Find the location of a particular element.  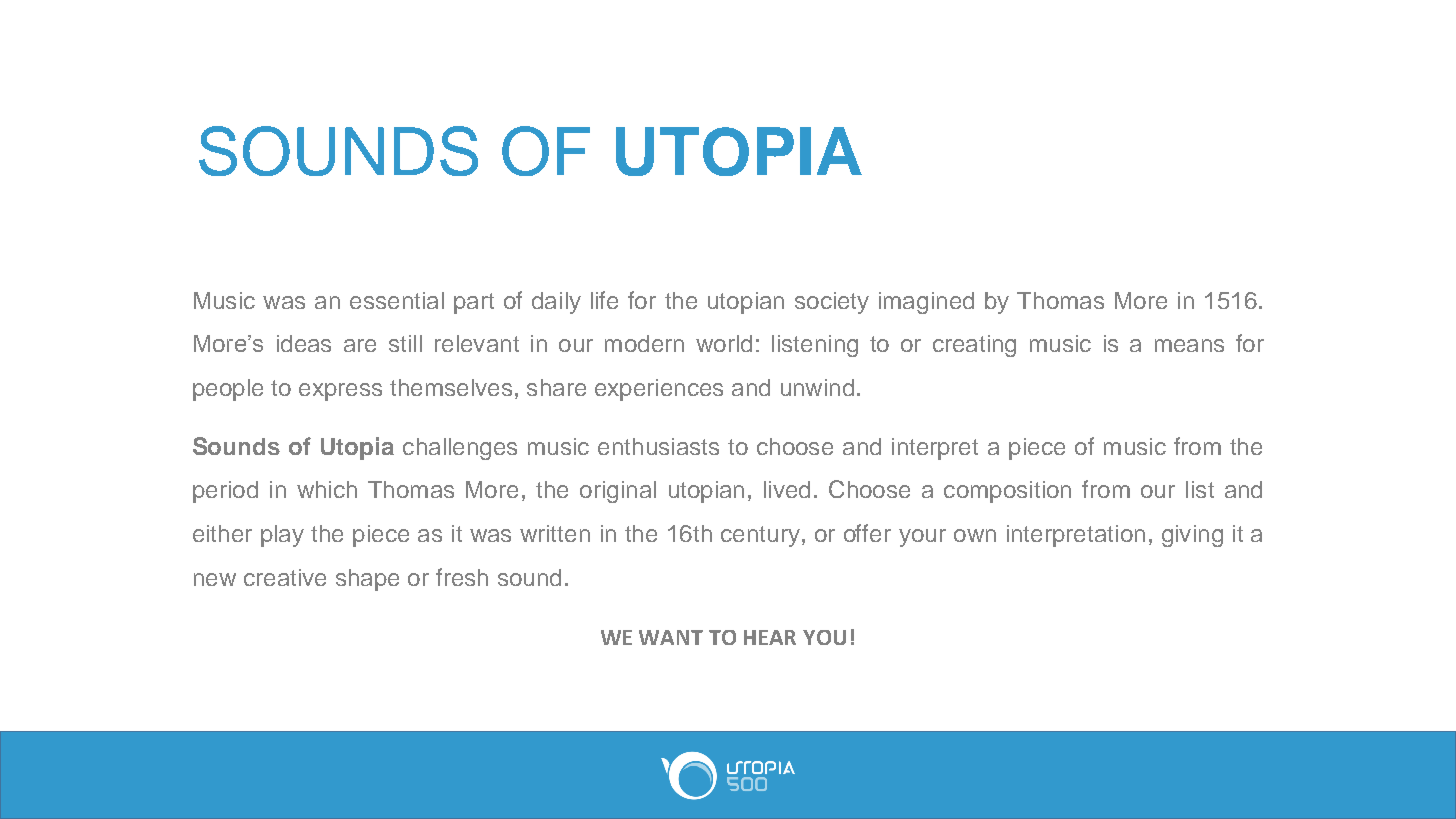

composition is located at coordinates (1007, 492).
